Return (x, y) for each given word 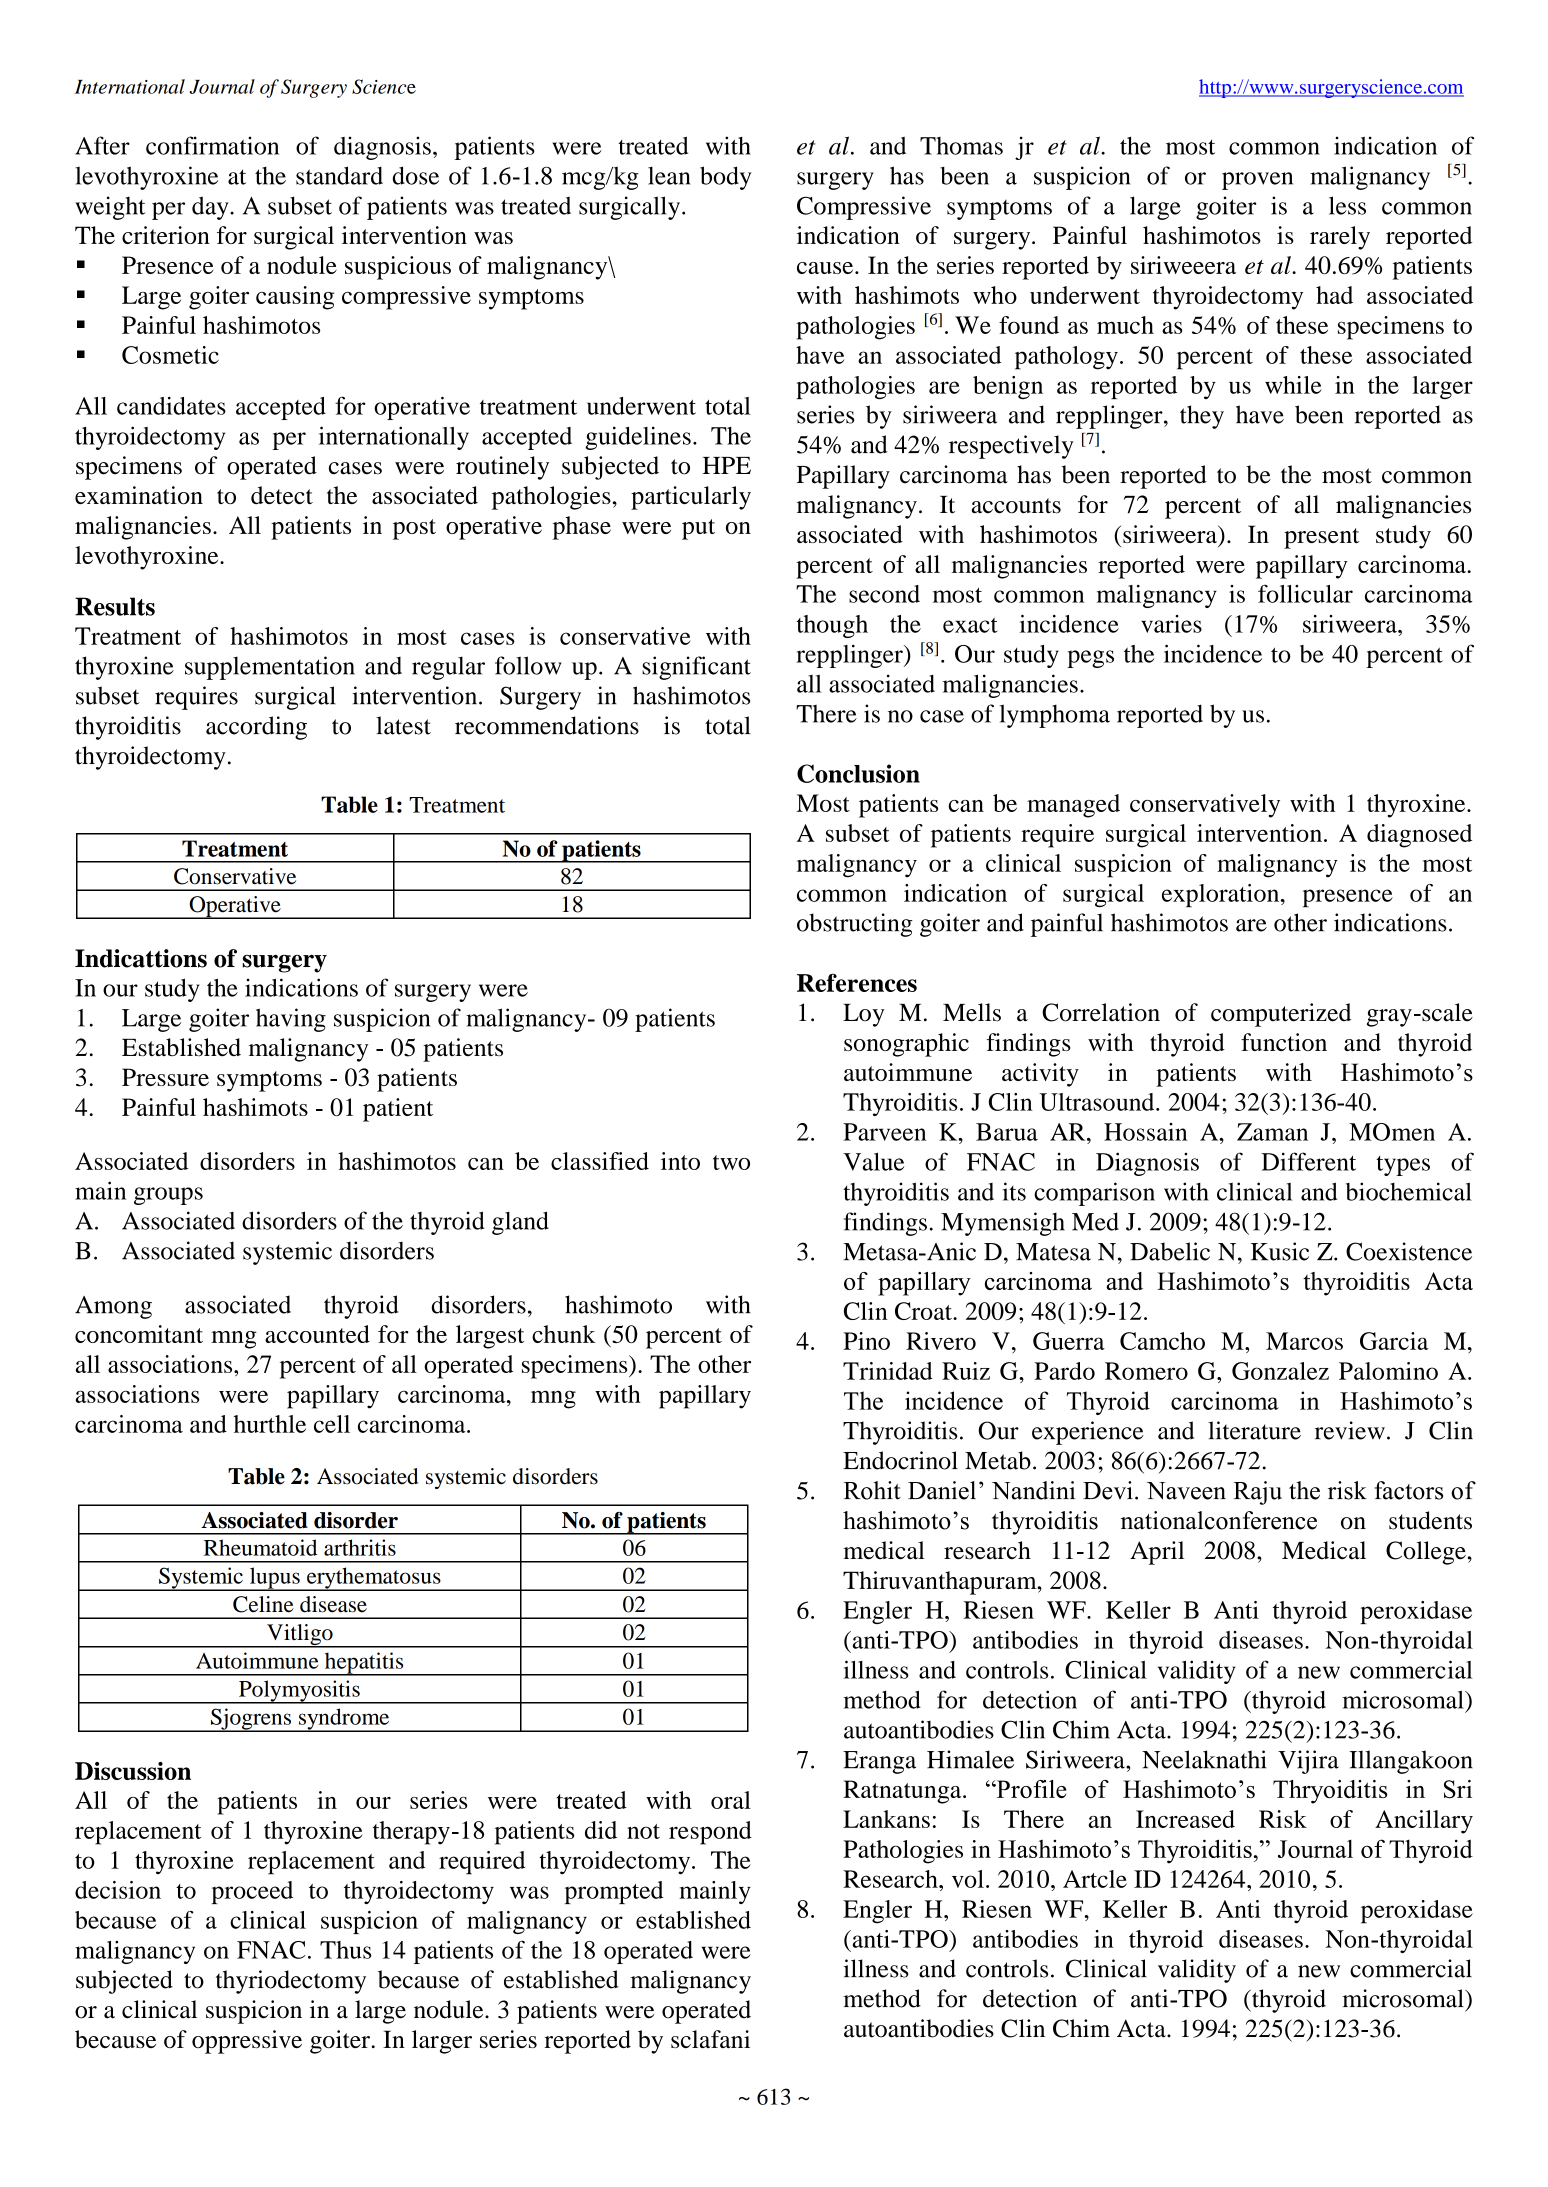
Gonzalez (1280, 1371)
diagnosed (1419, 836)
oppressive (247, 2042)
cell (332, 1424)
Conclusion (858, 773)
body (725, 178)
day (211, 208)
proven (1257, 181)
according (256, 728)
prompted (614, 1892)
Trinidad (888, 1371)
